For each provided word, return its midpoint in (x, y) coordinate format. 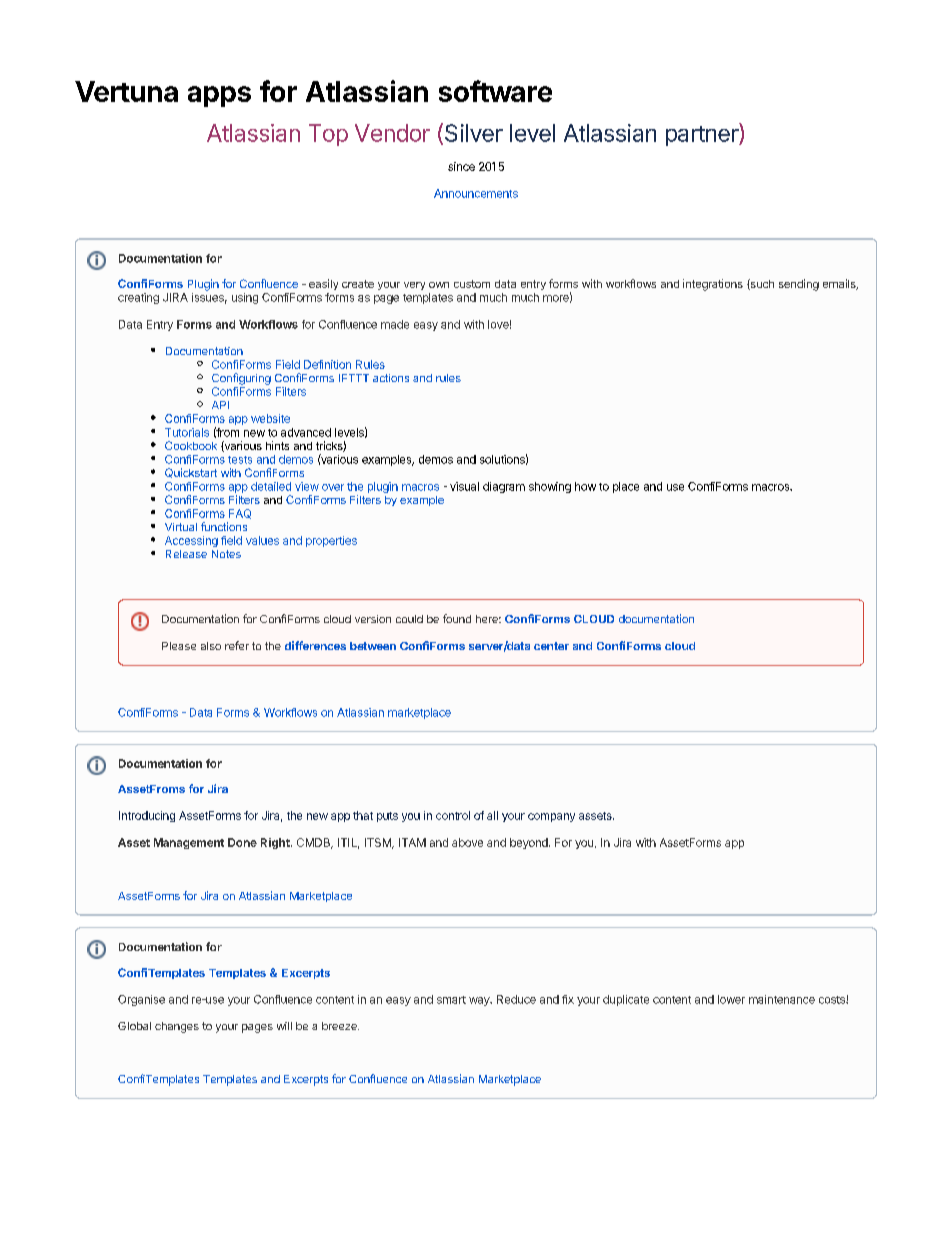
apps (219, 96)
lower (731, 999)
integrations (713, 285)
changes (177, 1027)
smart (451, 1000)
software (495, 91)
